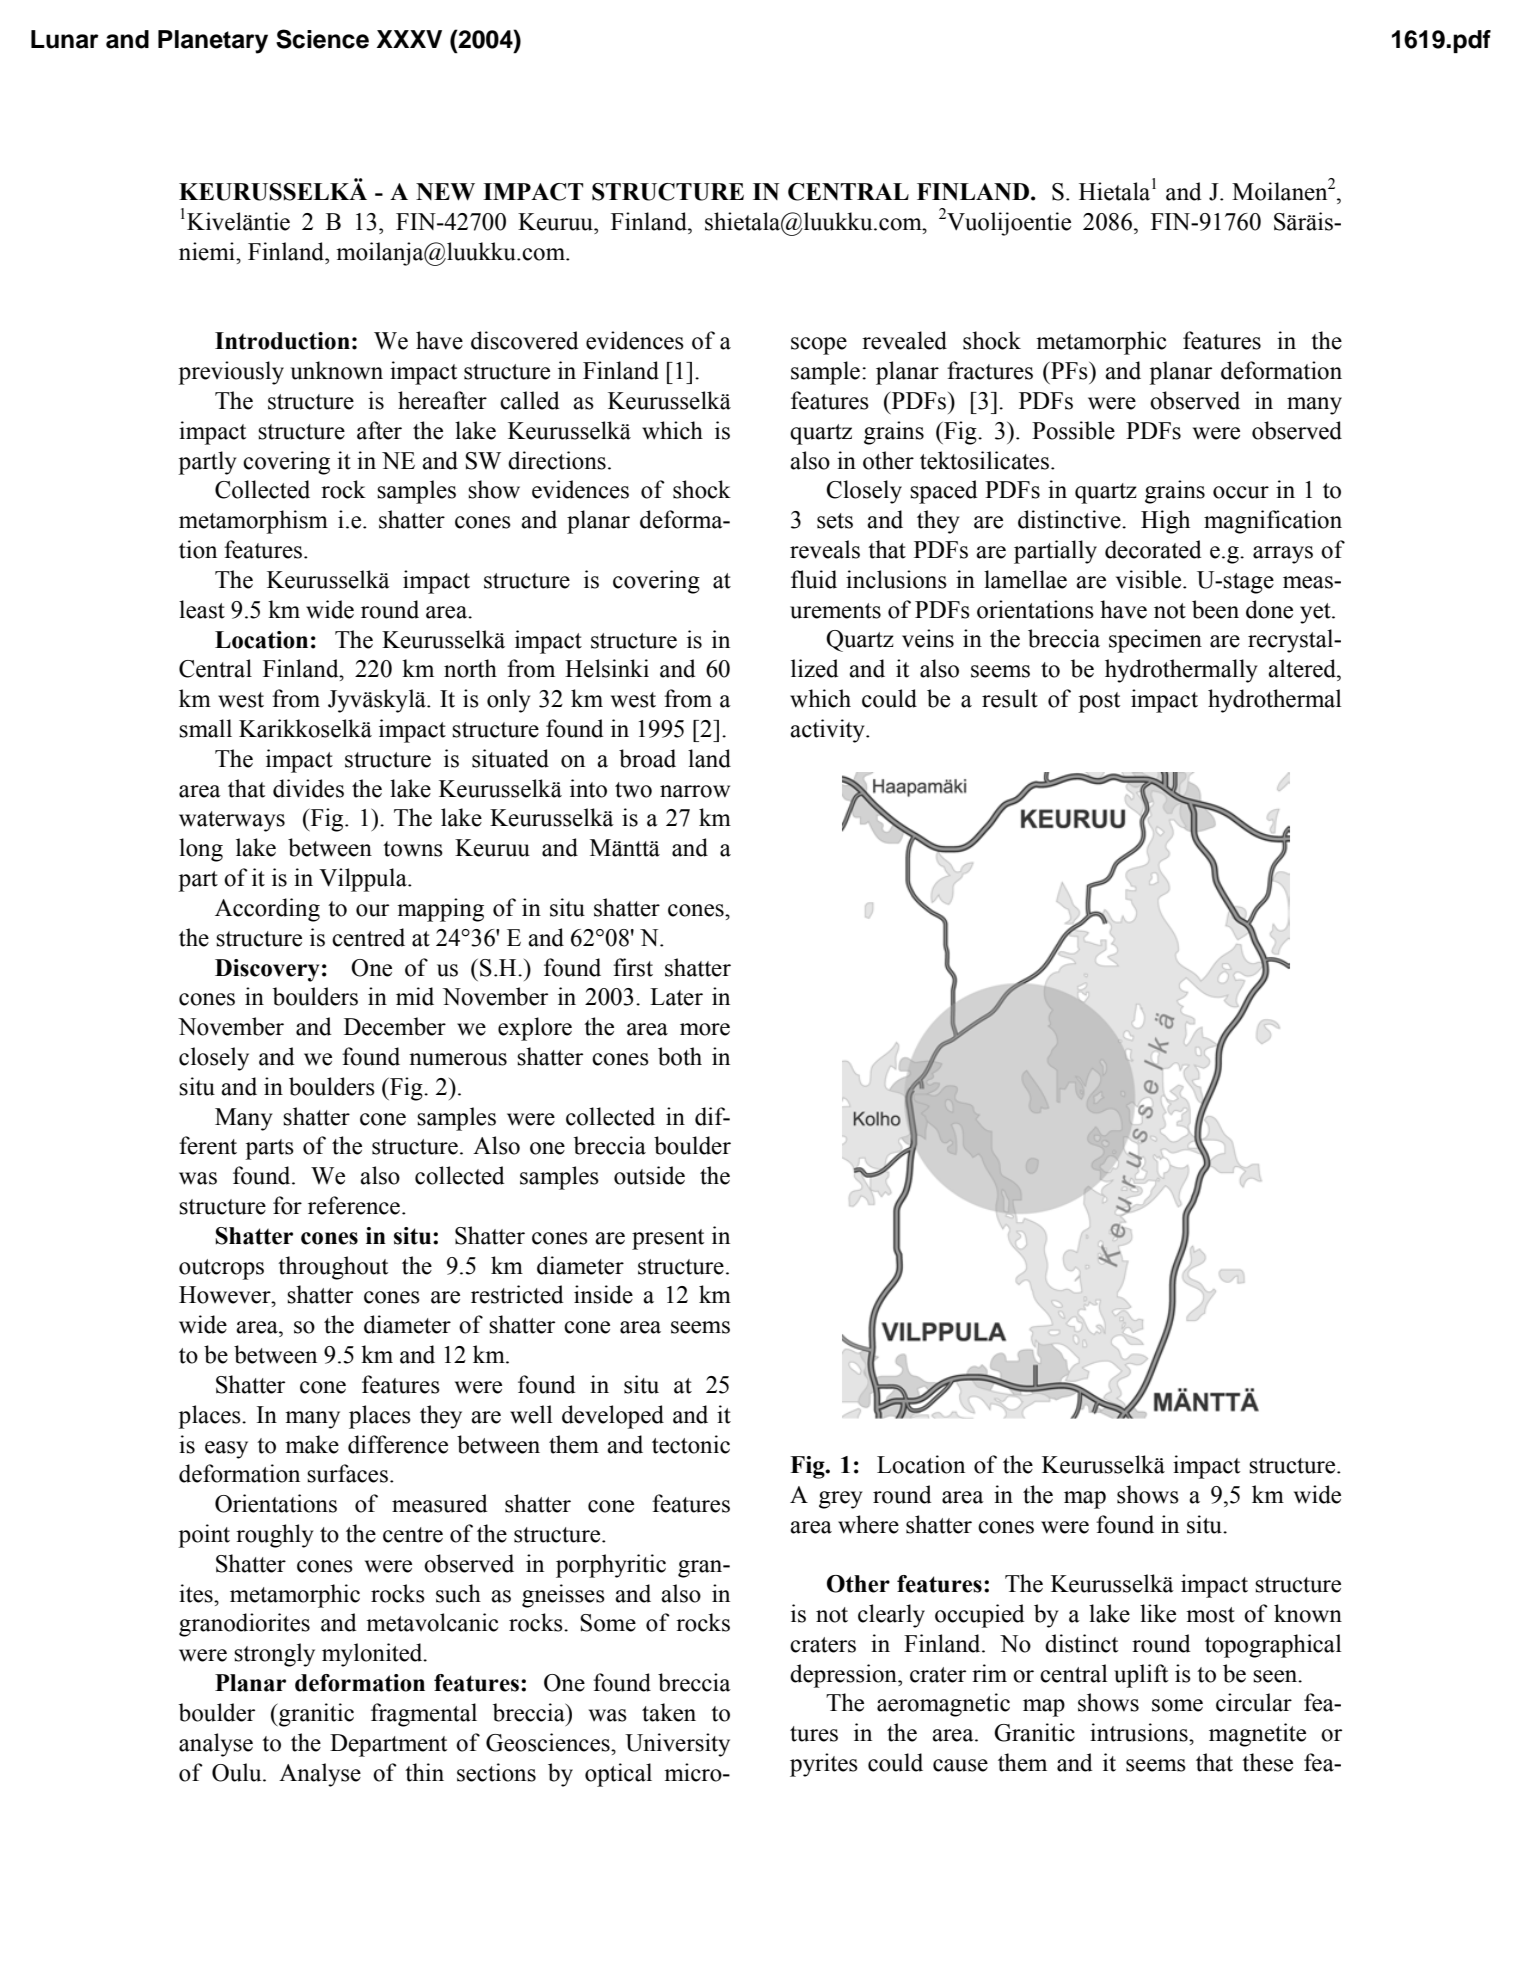 The image size is (1521, 1968). What do you see at coordinates (274, 1655) in the screenshot?
I see `strongly` at bounding box center [274, 1655].
